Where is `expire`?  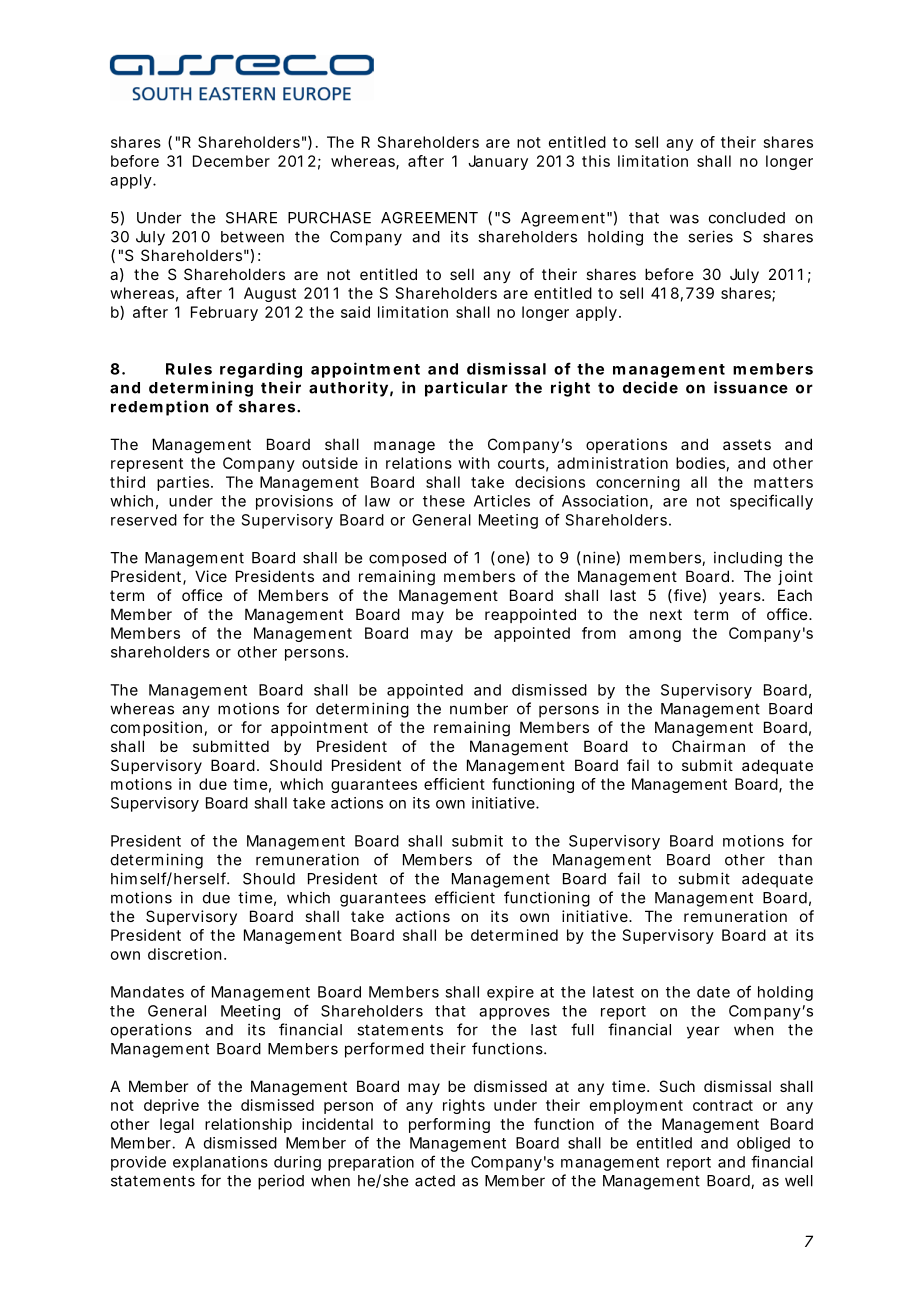
expire is located at coordinates (510, 993).
